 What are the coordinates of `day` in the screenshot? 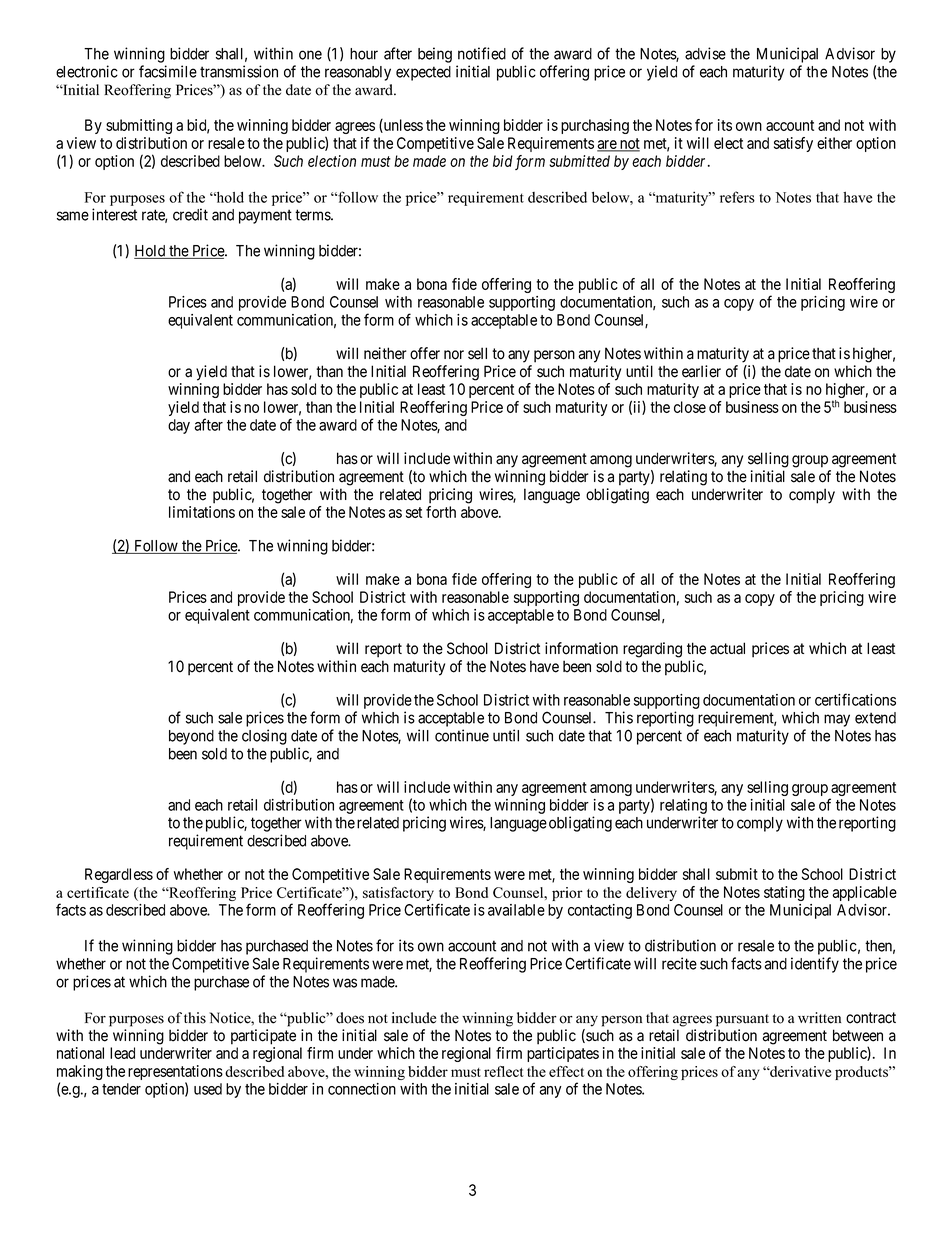 It's located at (179, 426).
